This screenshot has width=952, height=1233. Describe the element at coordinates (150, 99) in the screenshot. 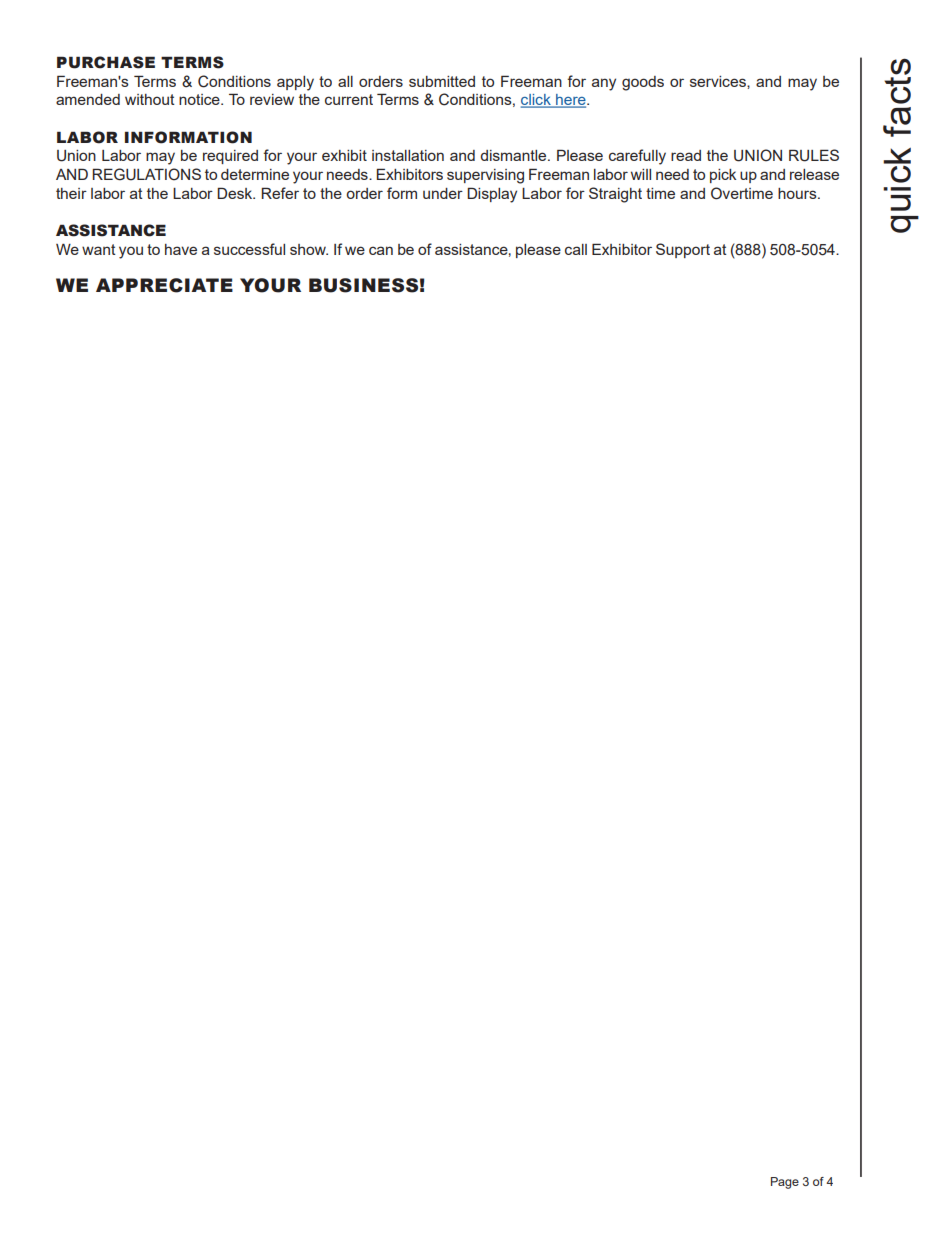

I see `without` at that location.
